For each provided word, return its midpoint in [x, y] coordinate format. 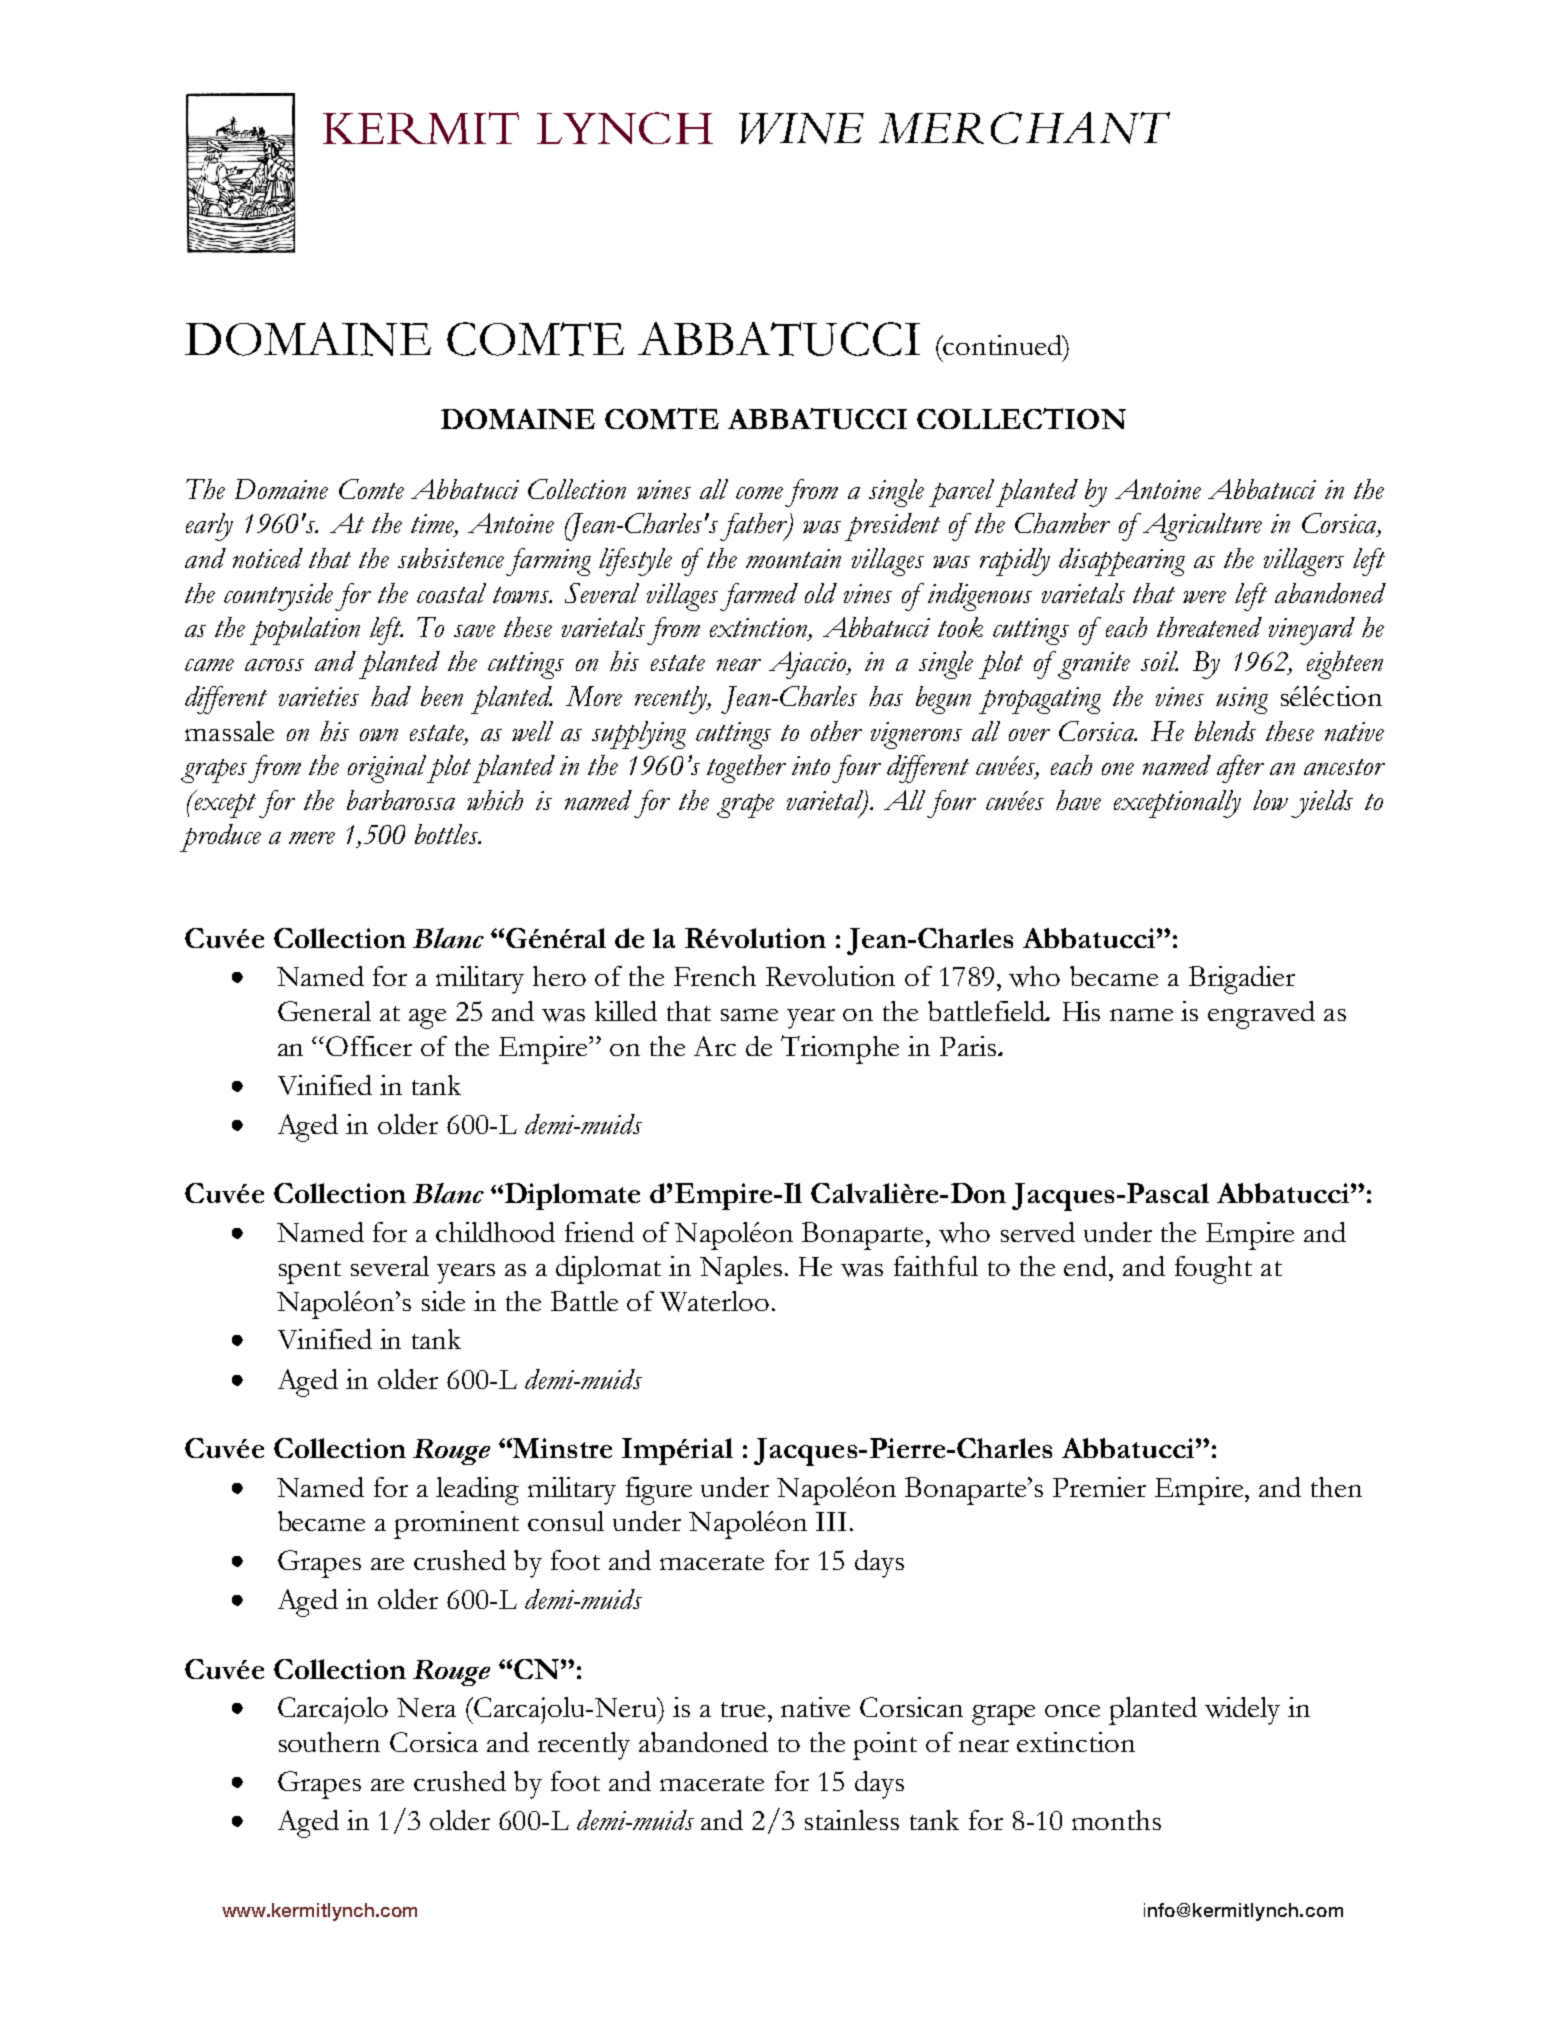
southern [329, 1742]
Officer [369, 1046]
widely [1242, 1711]
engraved [1261, 1015]
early [209, 527]
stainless [852, 1820]
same [749, 1015]
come [759, 493]
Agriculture [1201, 527]
